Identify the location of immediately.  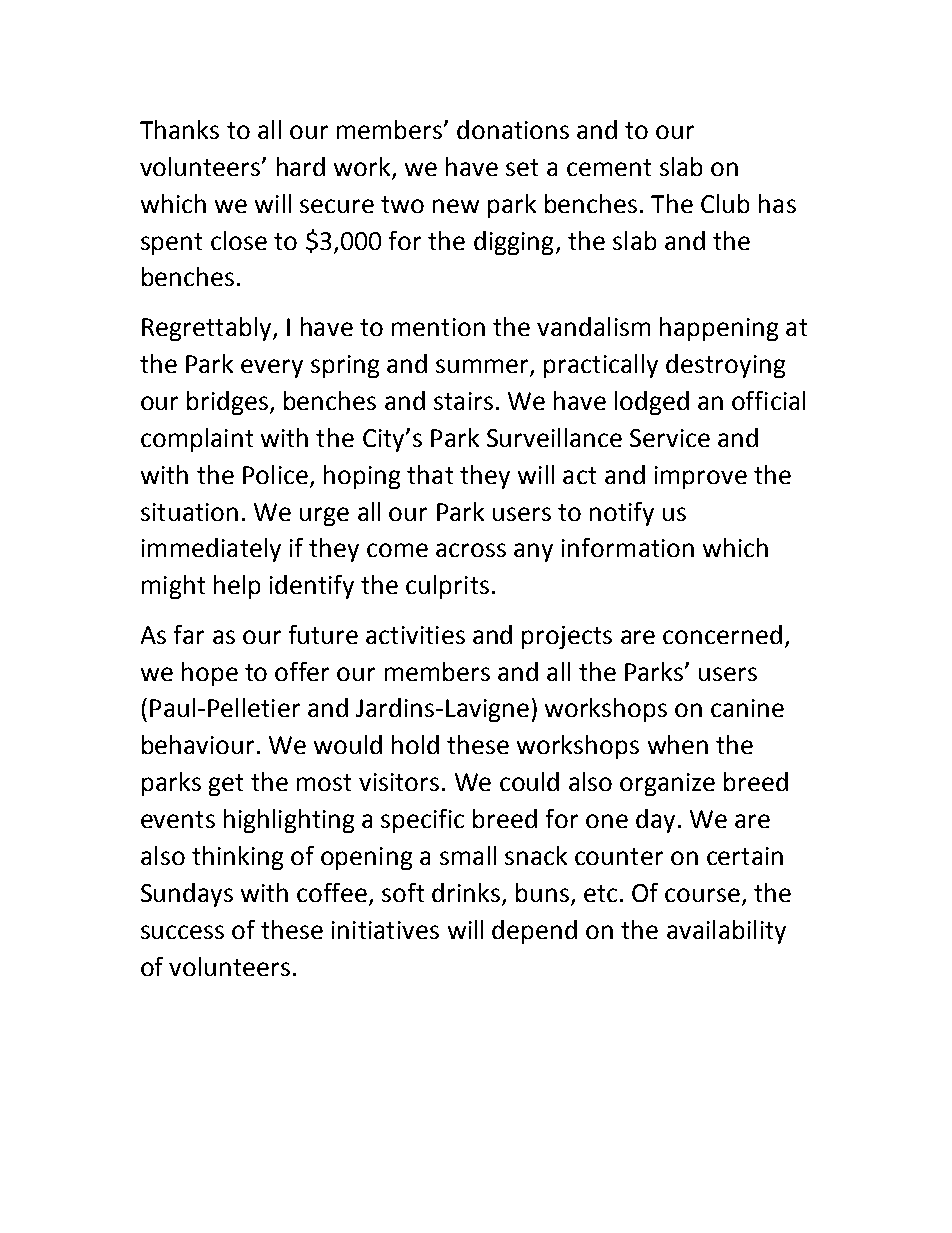
(211, 550).
